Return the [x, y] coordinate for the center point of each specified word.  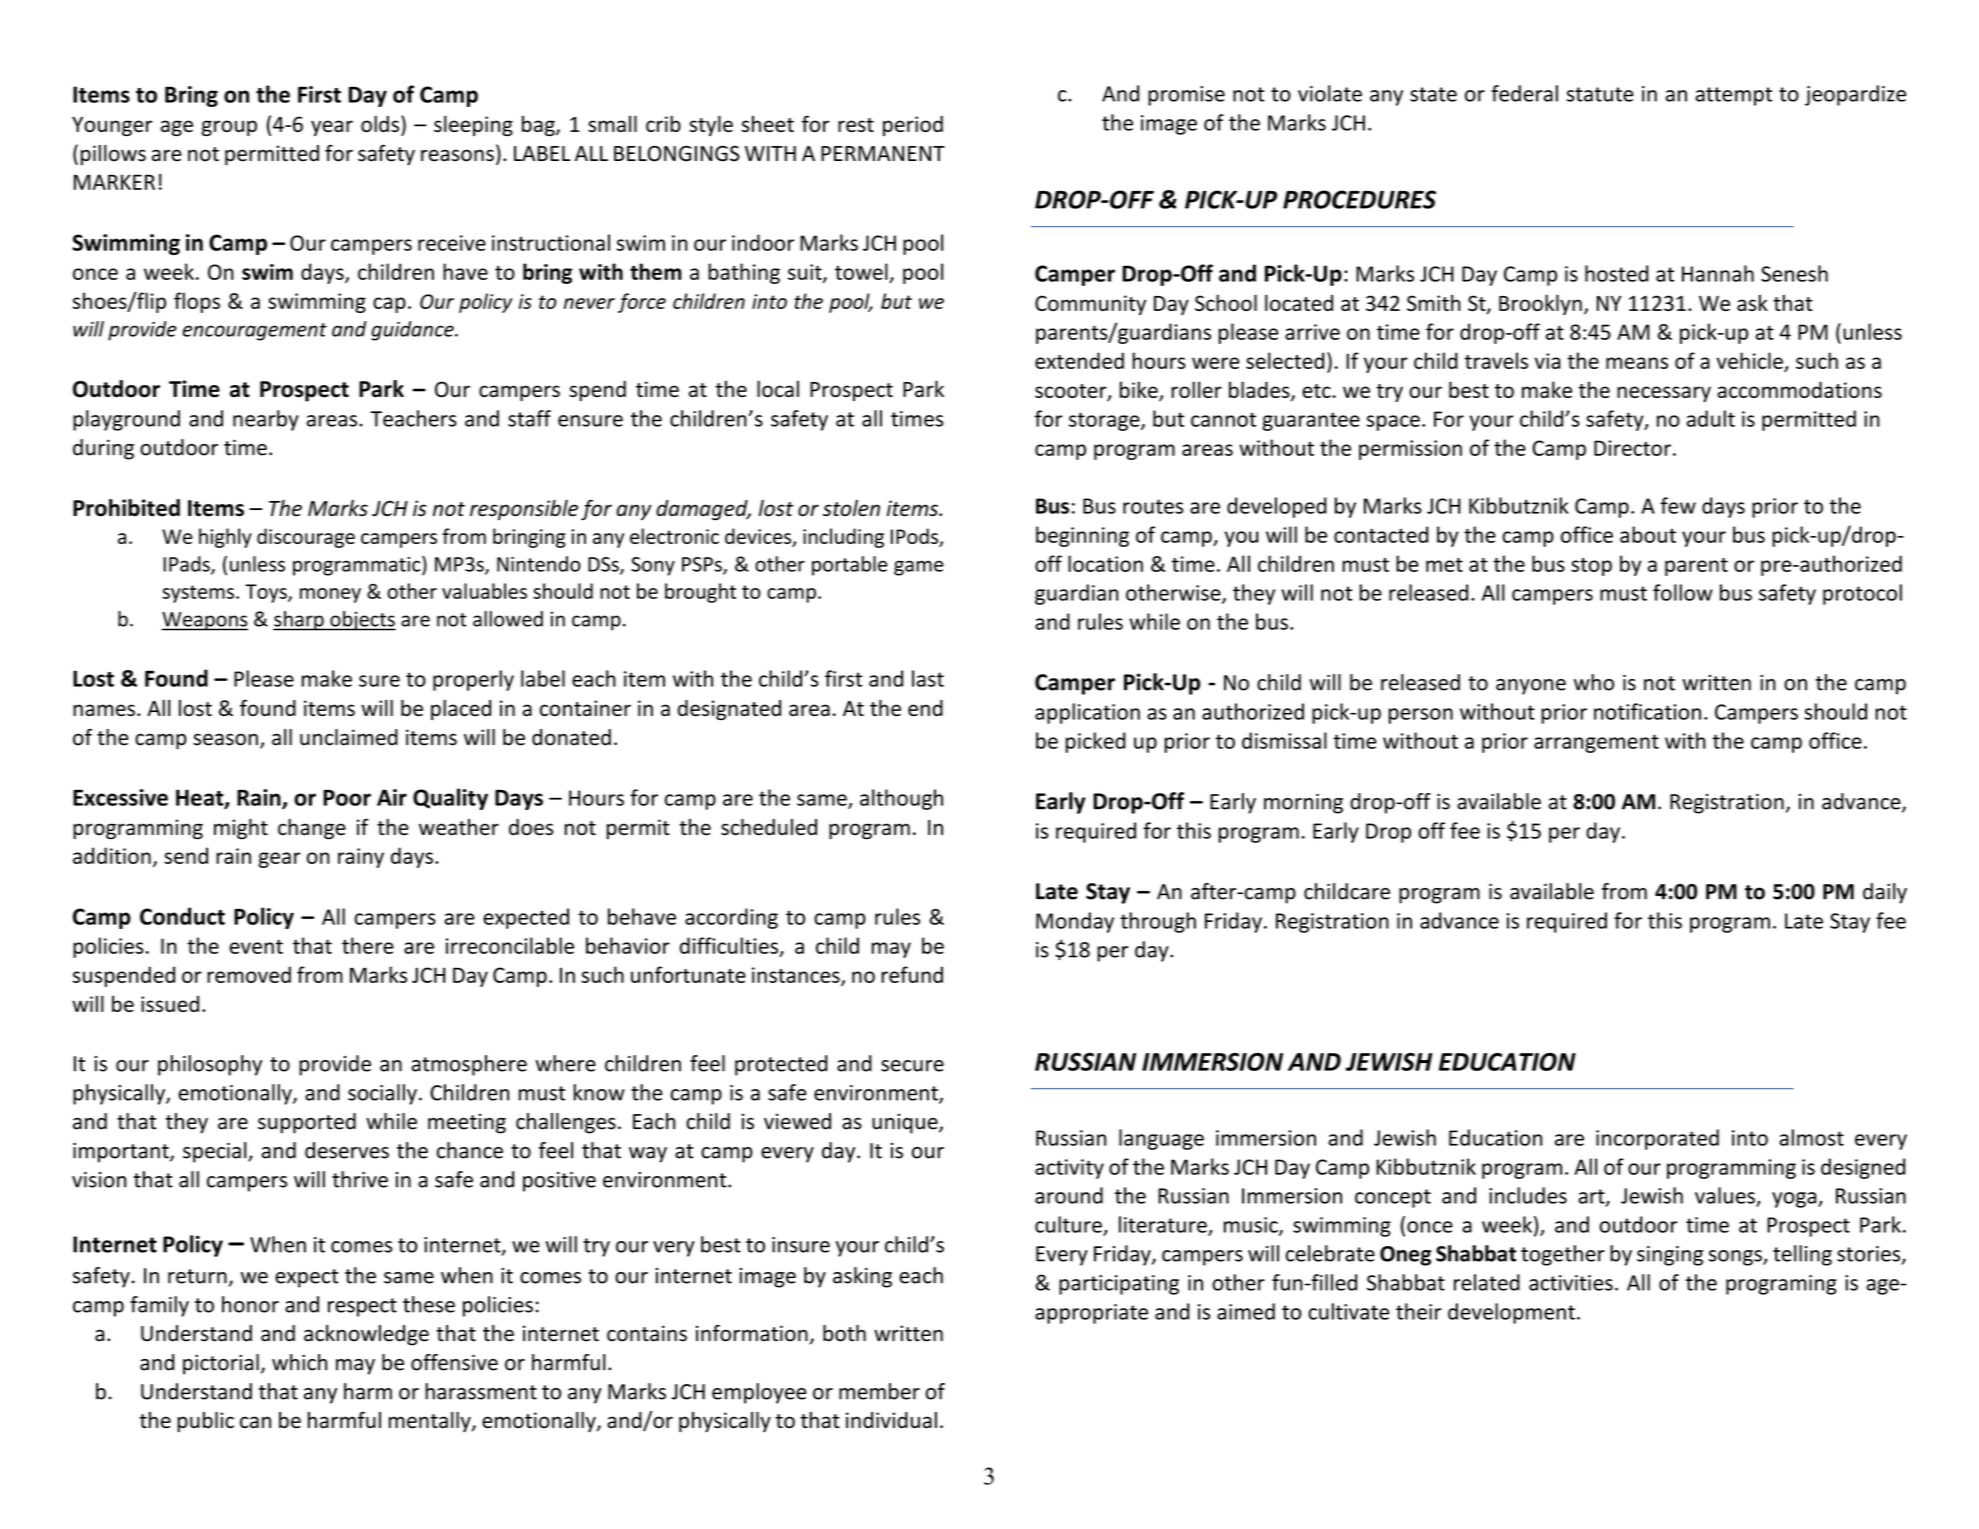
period [913, 126]
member [879, 1391]
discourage [306, 538]
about [1648, 534]
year [332, 128]
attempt [1734, 96]
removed [249, 974]
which [299, 1362]
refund [912, 974]
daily [1885, 893]
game [919, 568]
